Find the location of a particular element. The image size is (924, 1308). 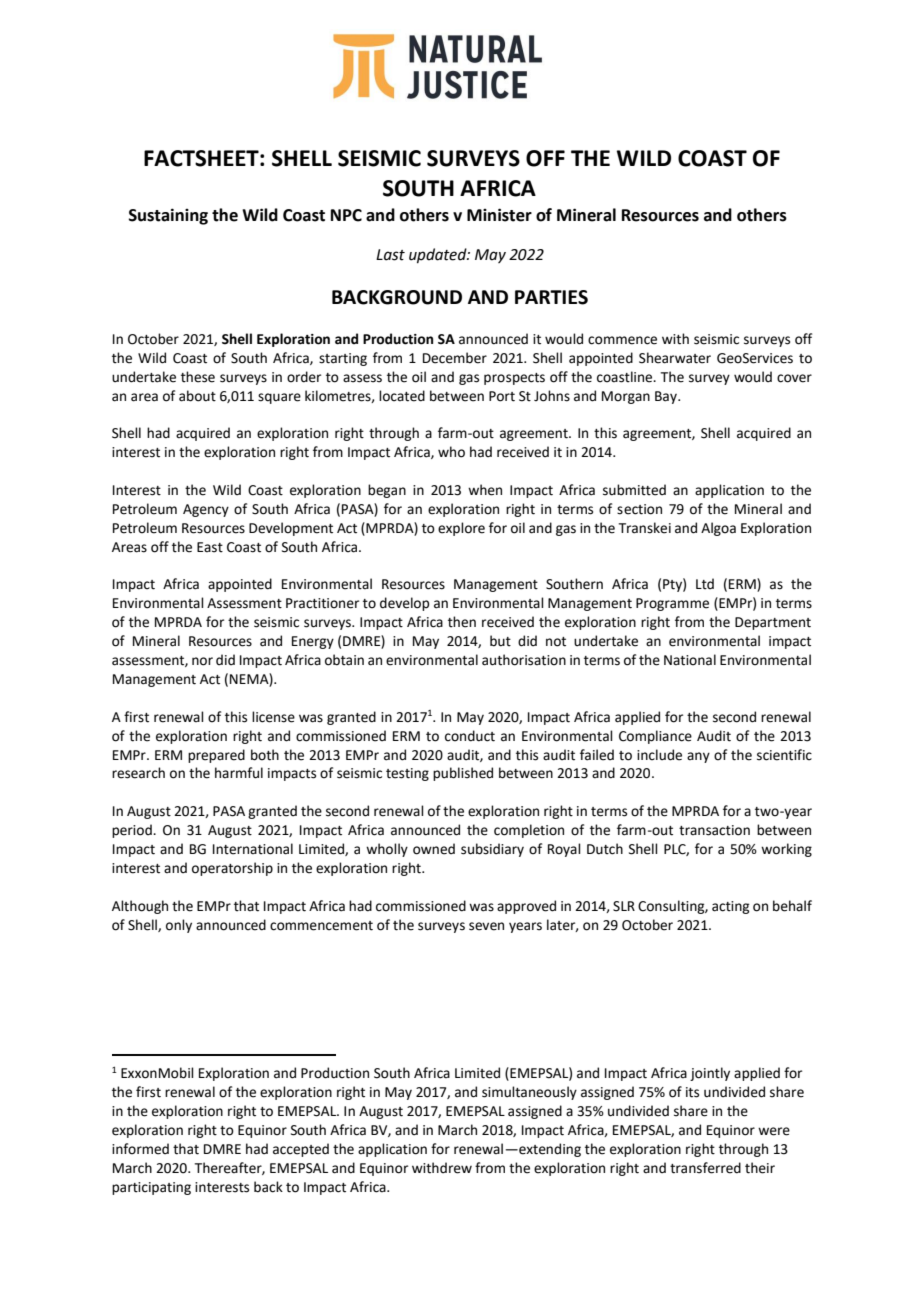

Sustaining is located at coordinates (168, 216).
